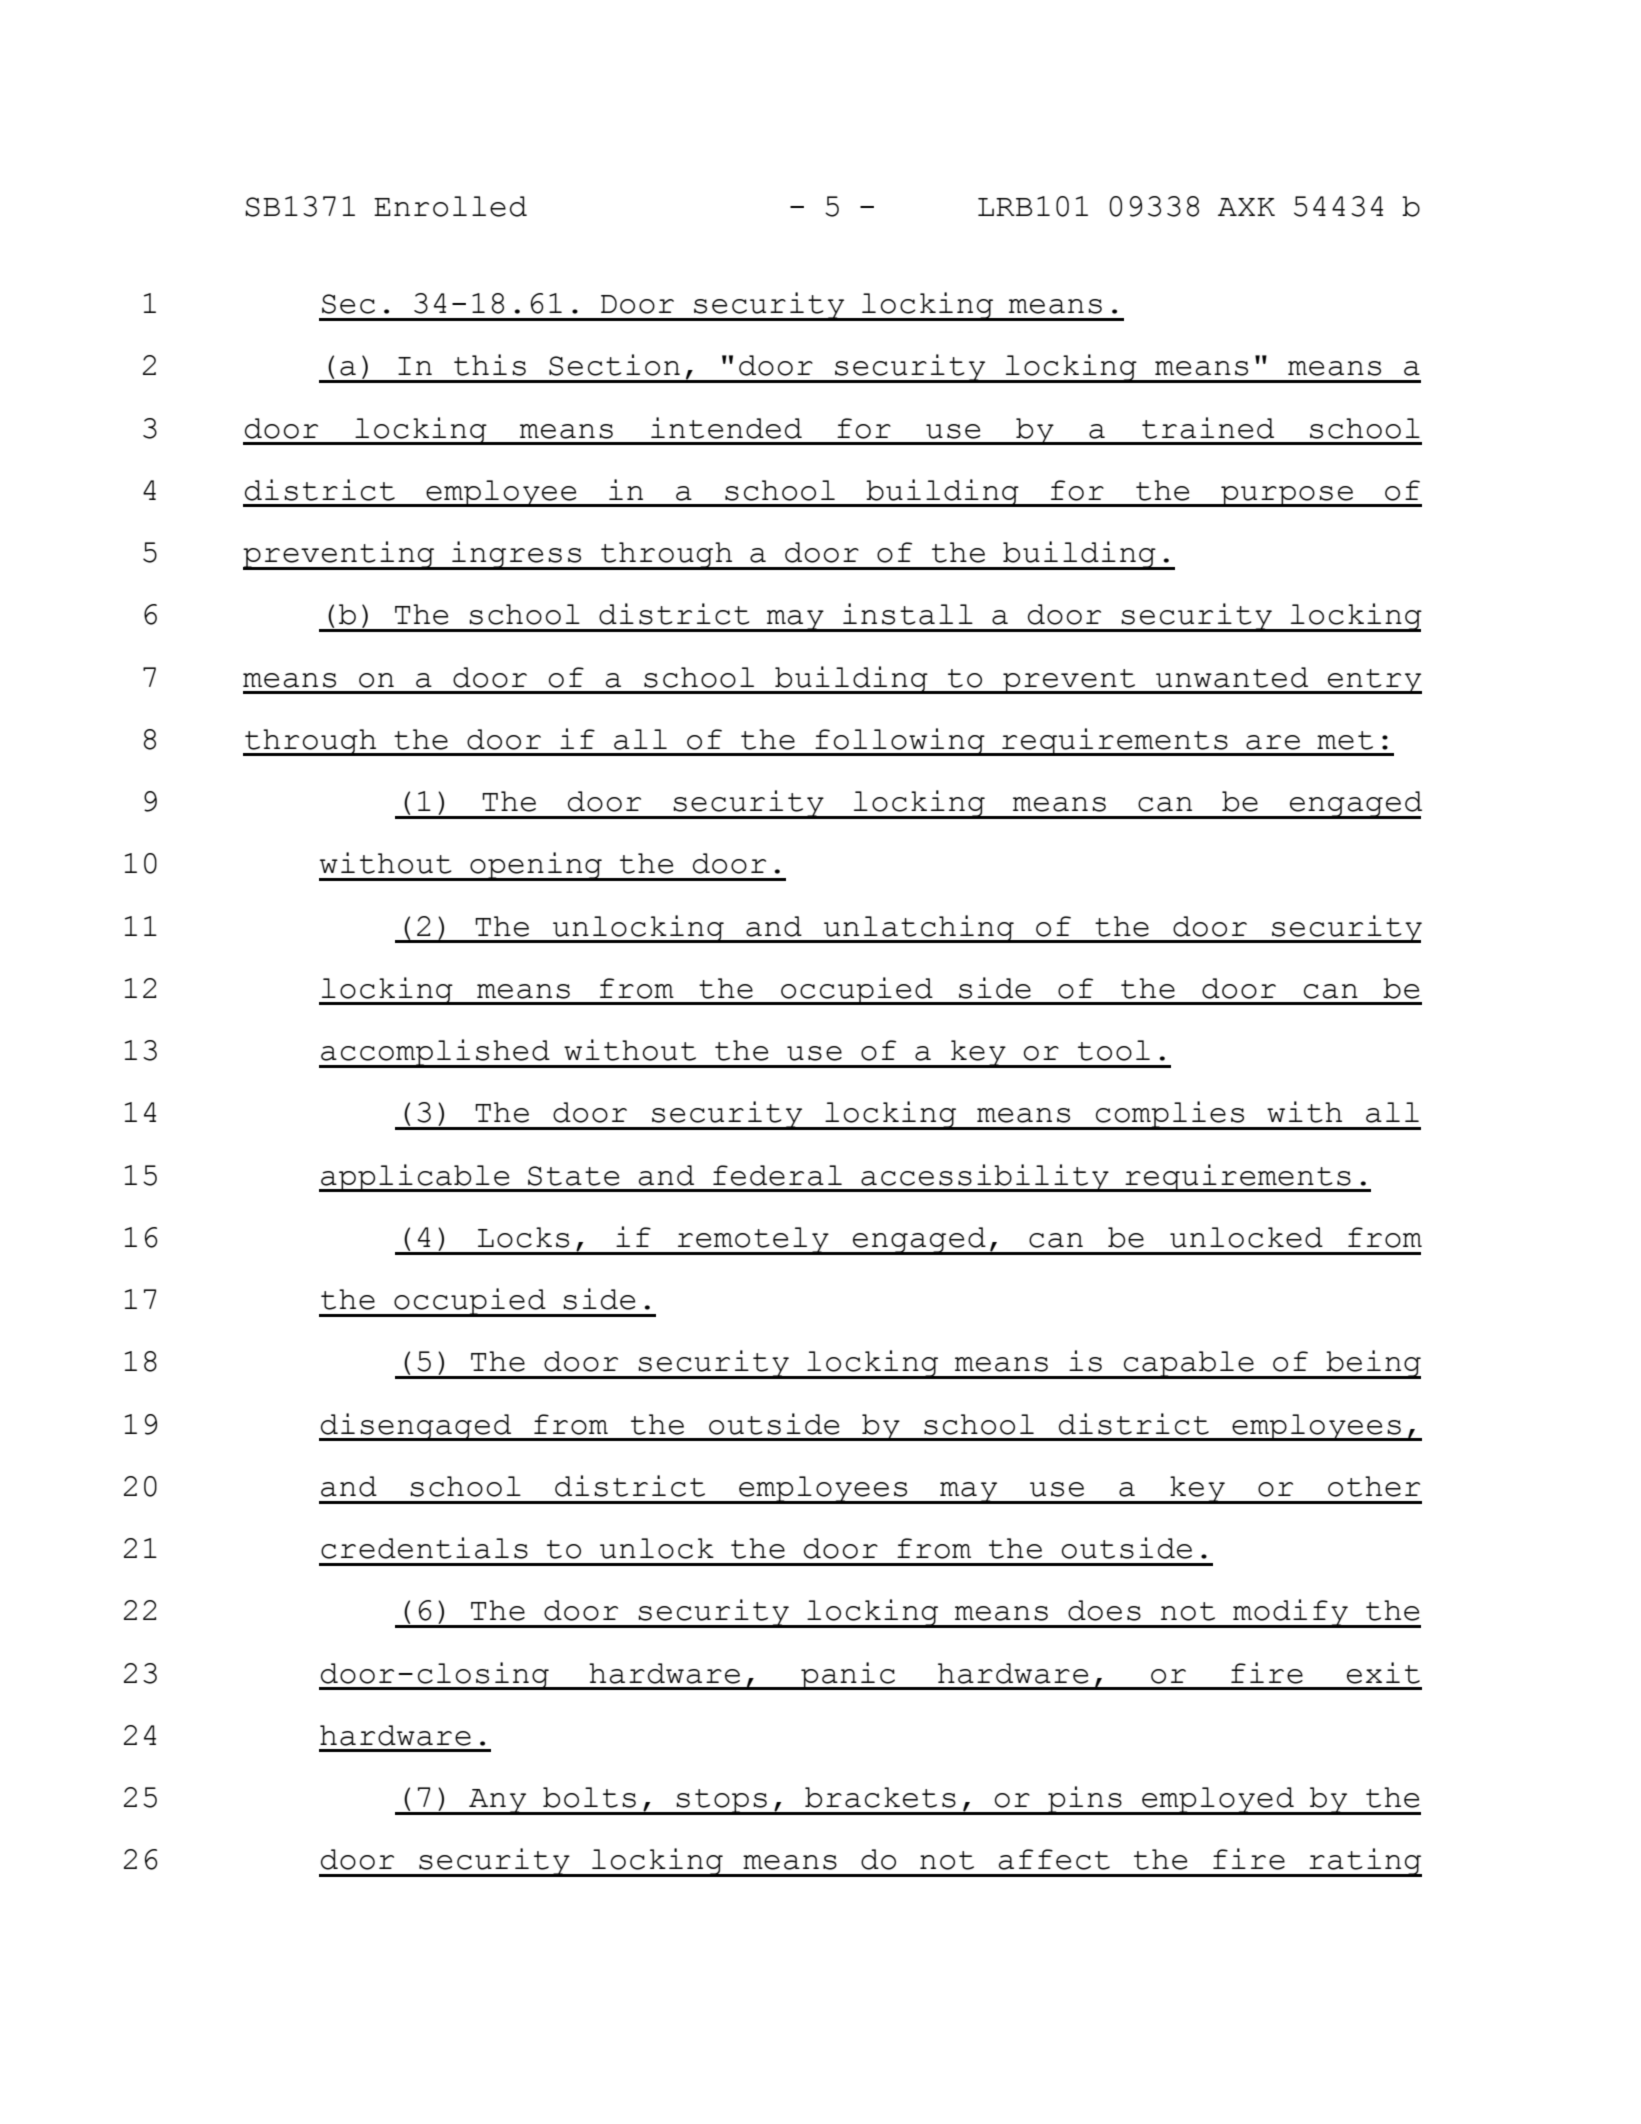  What do you see at coordinates (726, 428) in the document?
I see `intended` at bounding box center [726, 428].
